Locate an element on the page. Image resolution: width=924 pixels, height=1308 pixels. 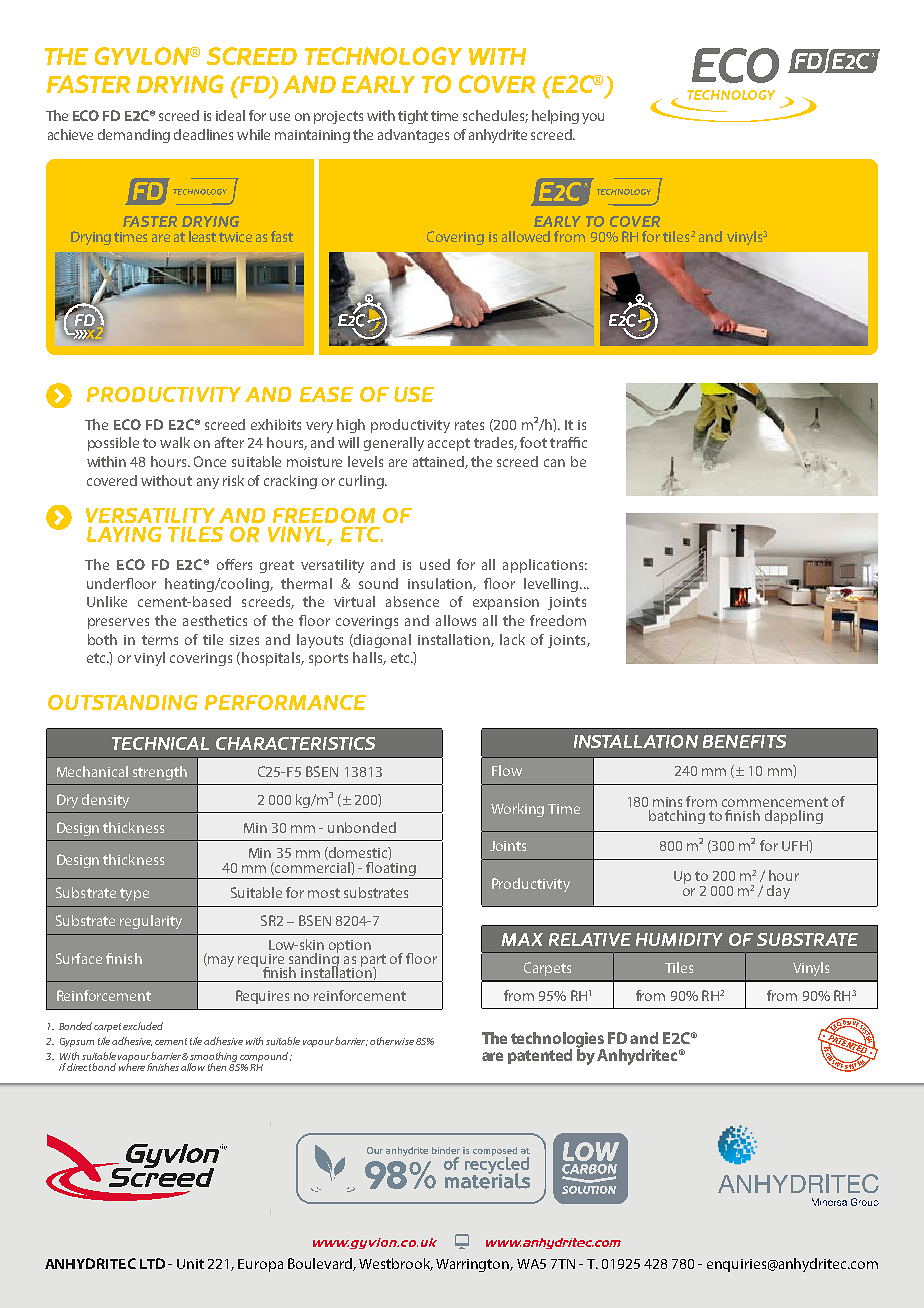
TECHNICAL is located at coordinates (160, 743).
